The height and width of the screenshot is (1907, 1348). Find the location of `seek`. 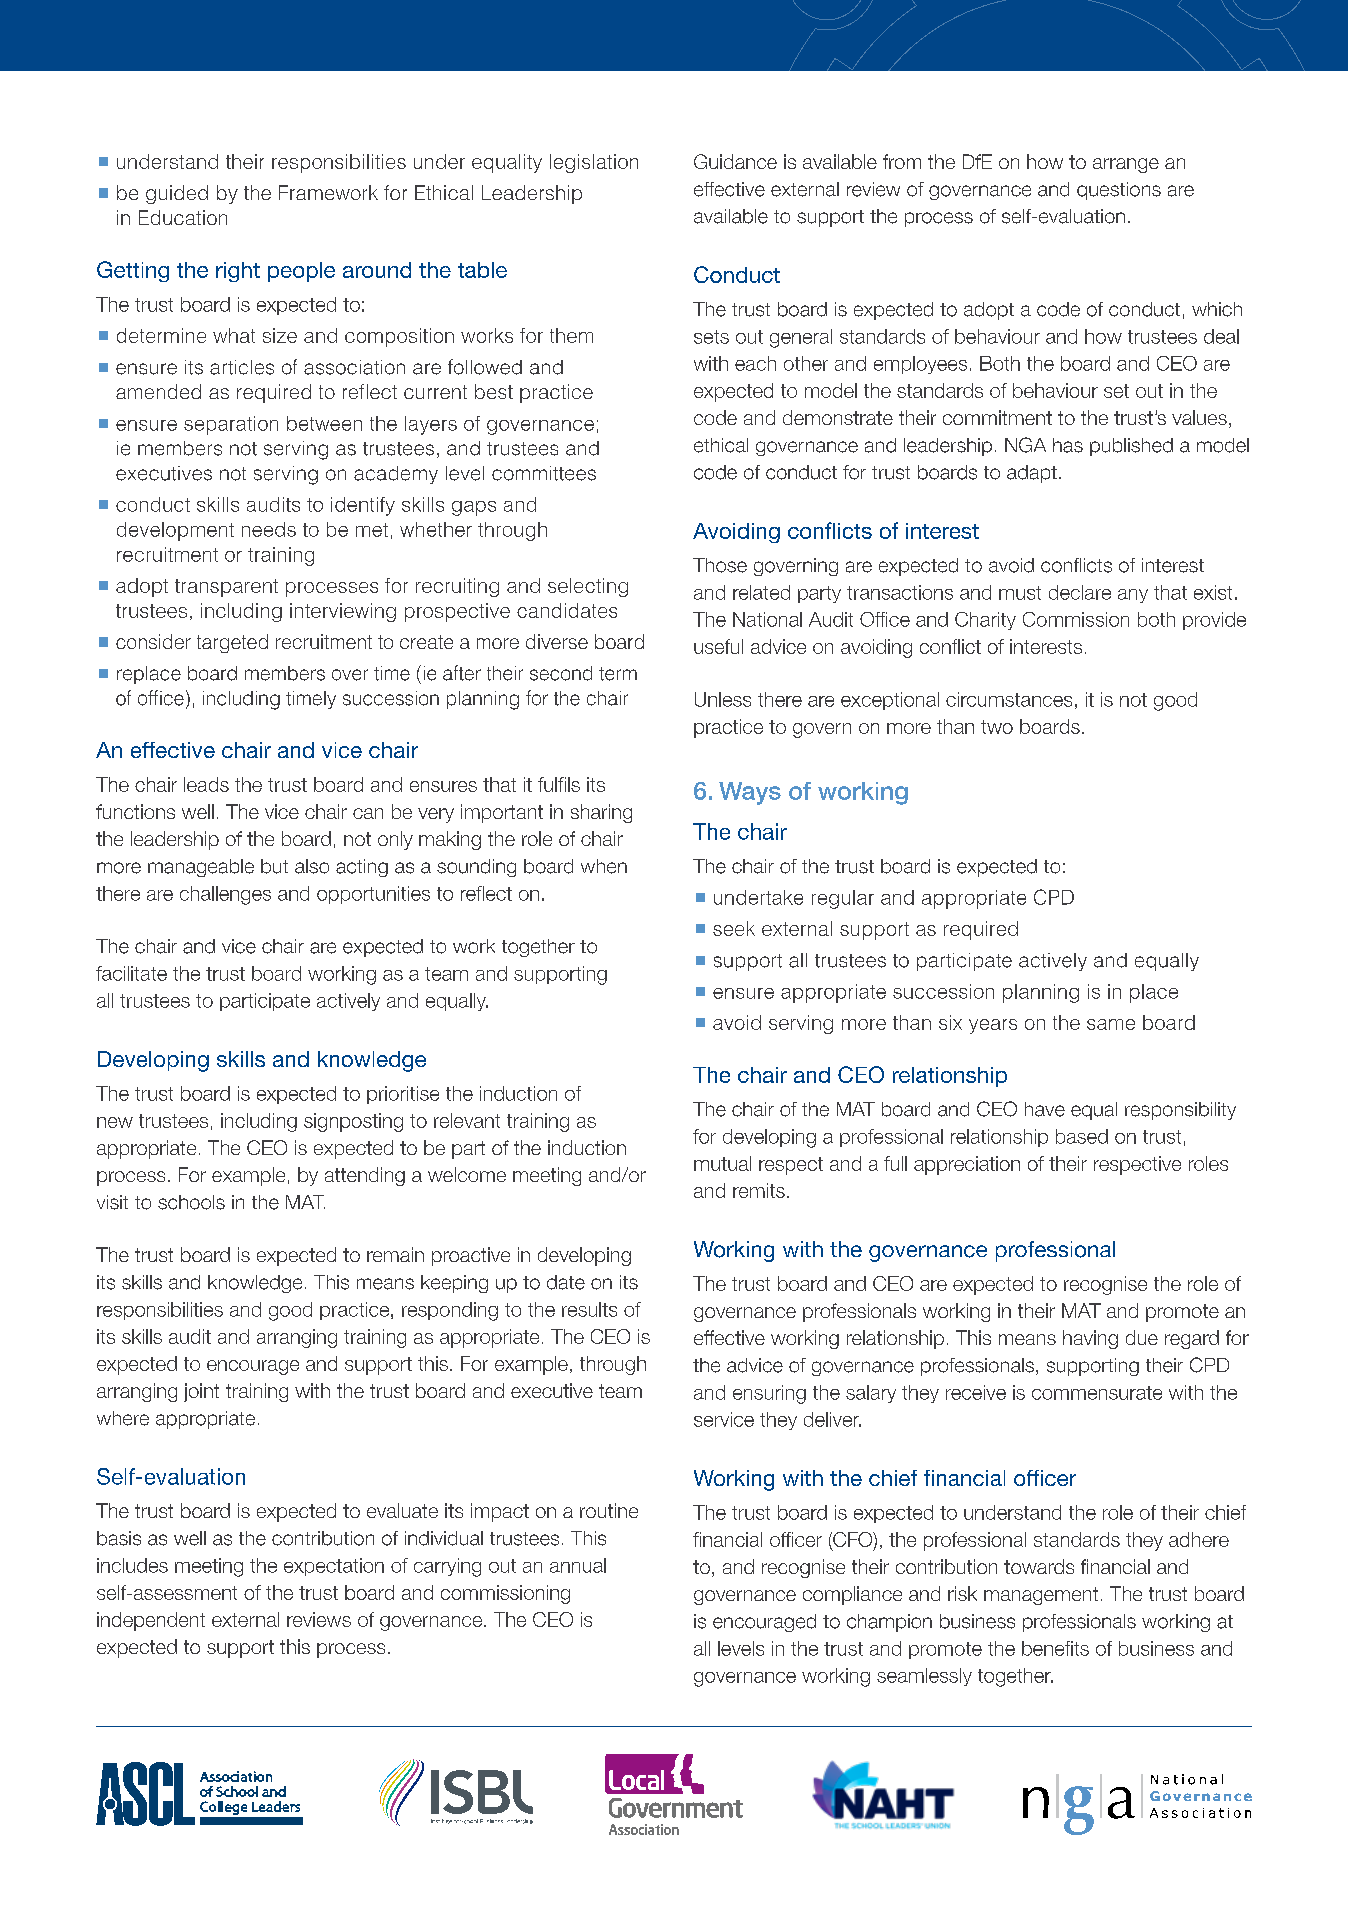

seek is located at coordinates (734, 928).
